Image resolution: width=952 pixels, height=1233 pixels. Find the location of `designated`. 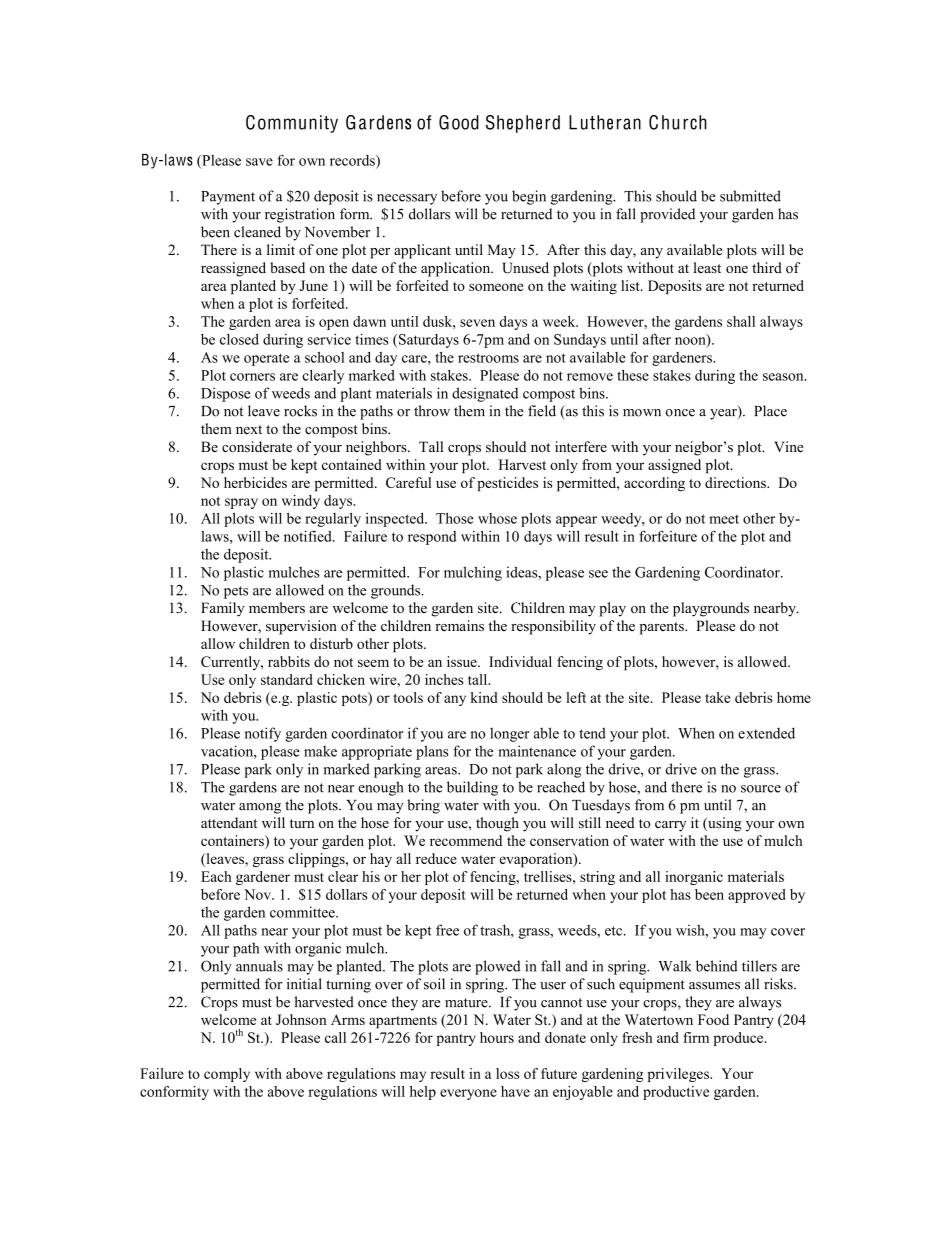

designated is located at coordinates (485, 394).
